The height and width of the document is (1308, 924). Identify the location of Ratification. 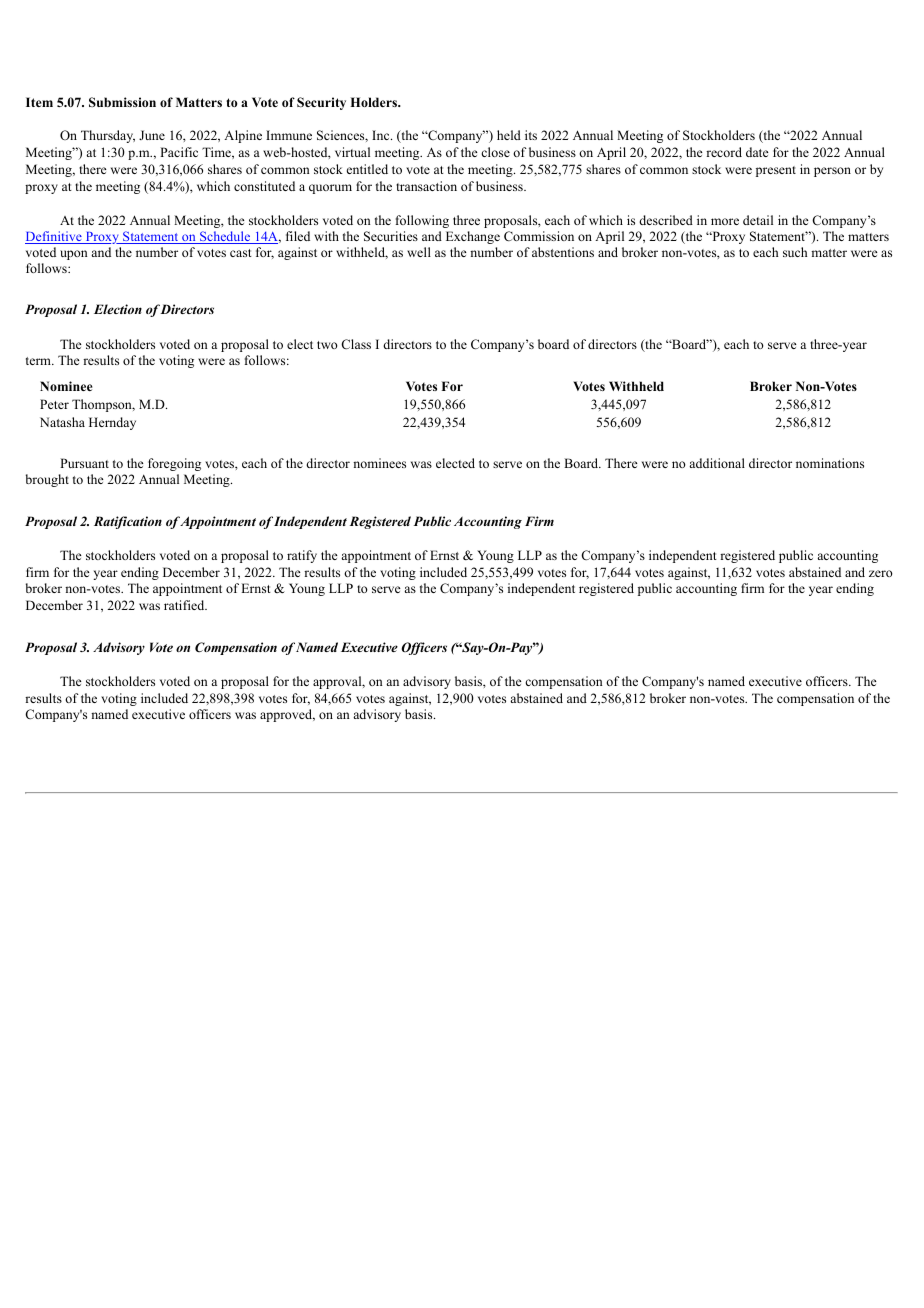
(128, 522).
